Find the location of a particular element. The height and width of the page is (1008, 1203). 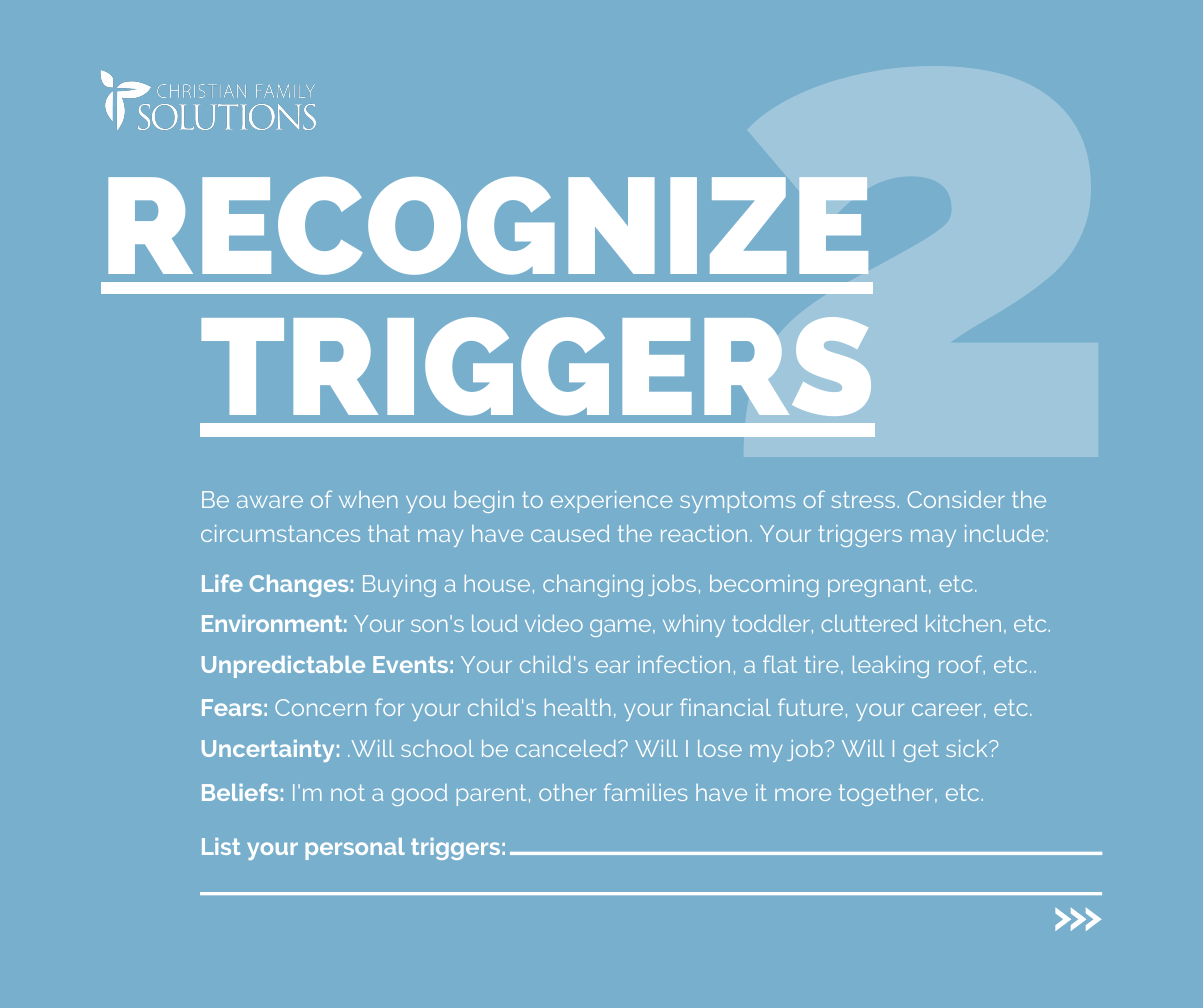

aware is located at coordinates (270, 501).
